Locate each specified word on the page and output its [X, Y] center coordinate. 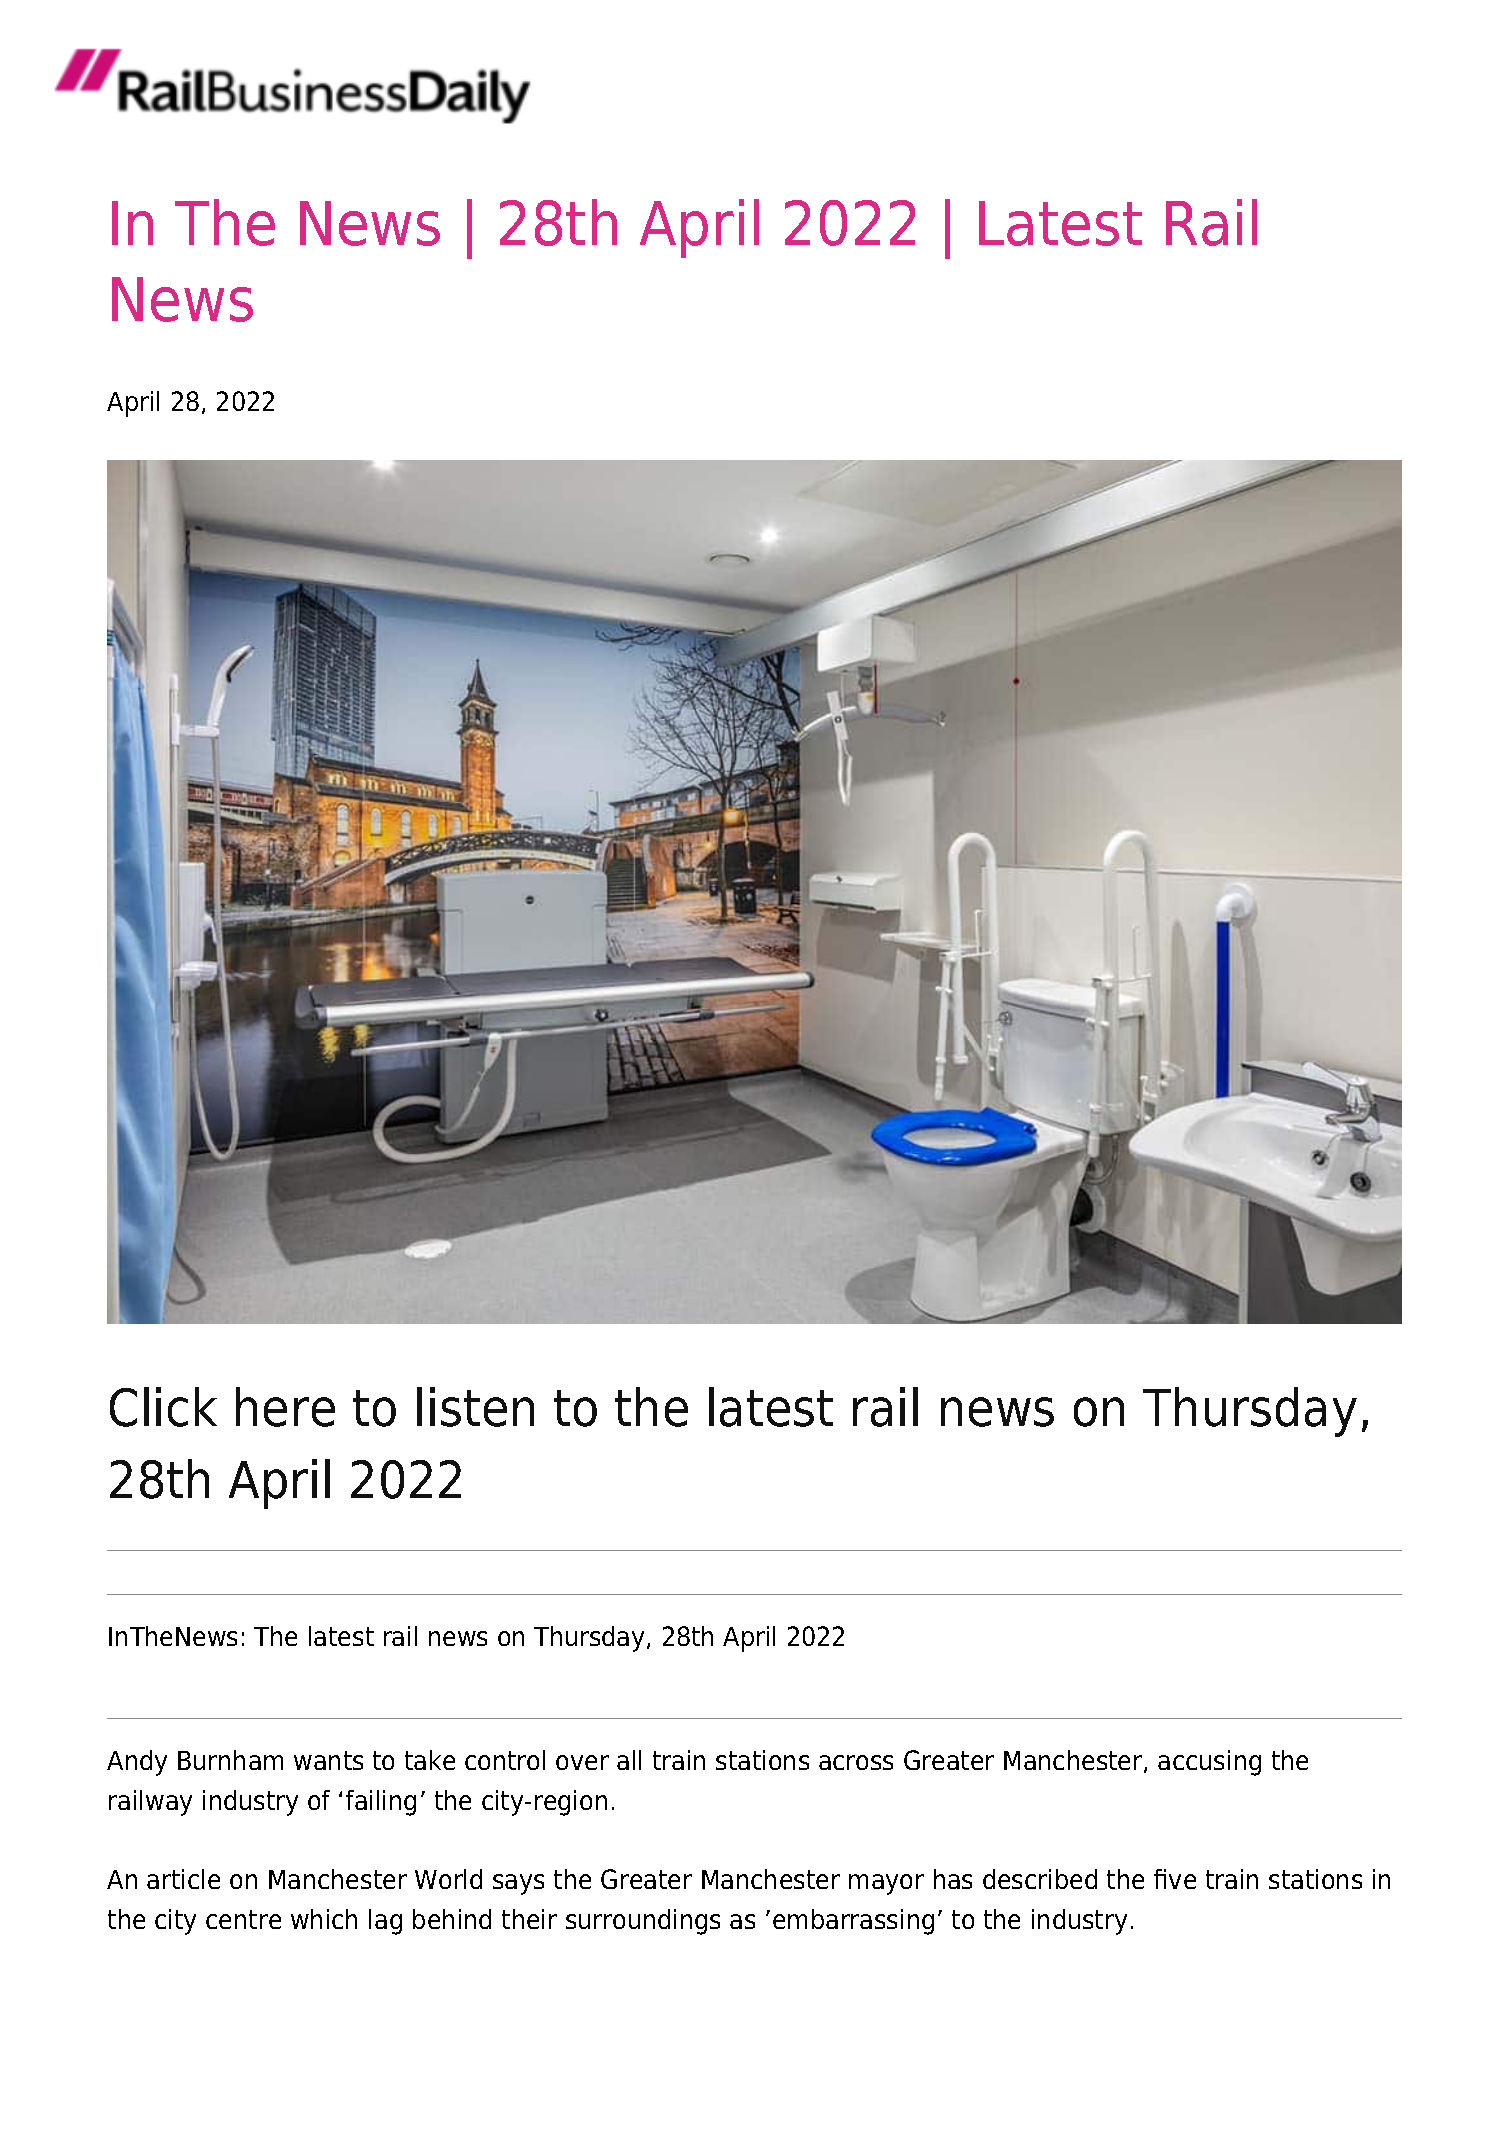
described [1040, 1879]
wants [328, 1760]
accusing [1209, 1763]
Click [163, 1407]
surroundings [643, 1922]
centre [243, 1919]
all [629, 1760]
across [856, 1762]
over [582, 1762]
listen [475, 1407]
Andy [137, 1763]
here [285, 1407]
